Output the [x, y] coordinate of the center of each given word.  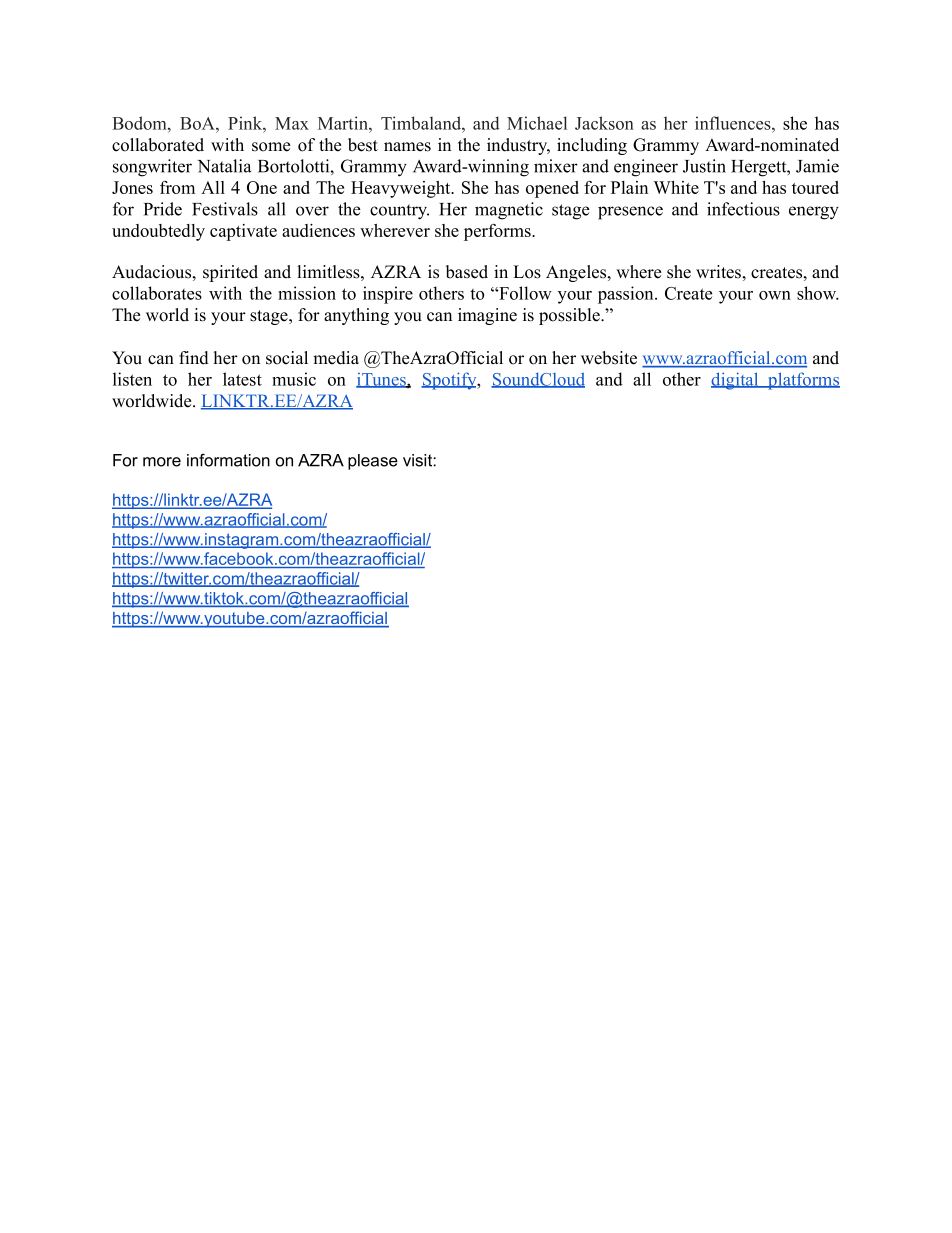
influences [734, 123]
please [373, 462]
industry [518, 146]
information [228, 460]
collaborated [158, 145]
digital [736, 381]
